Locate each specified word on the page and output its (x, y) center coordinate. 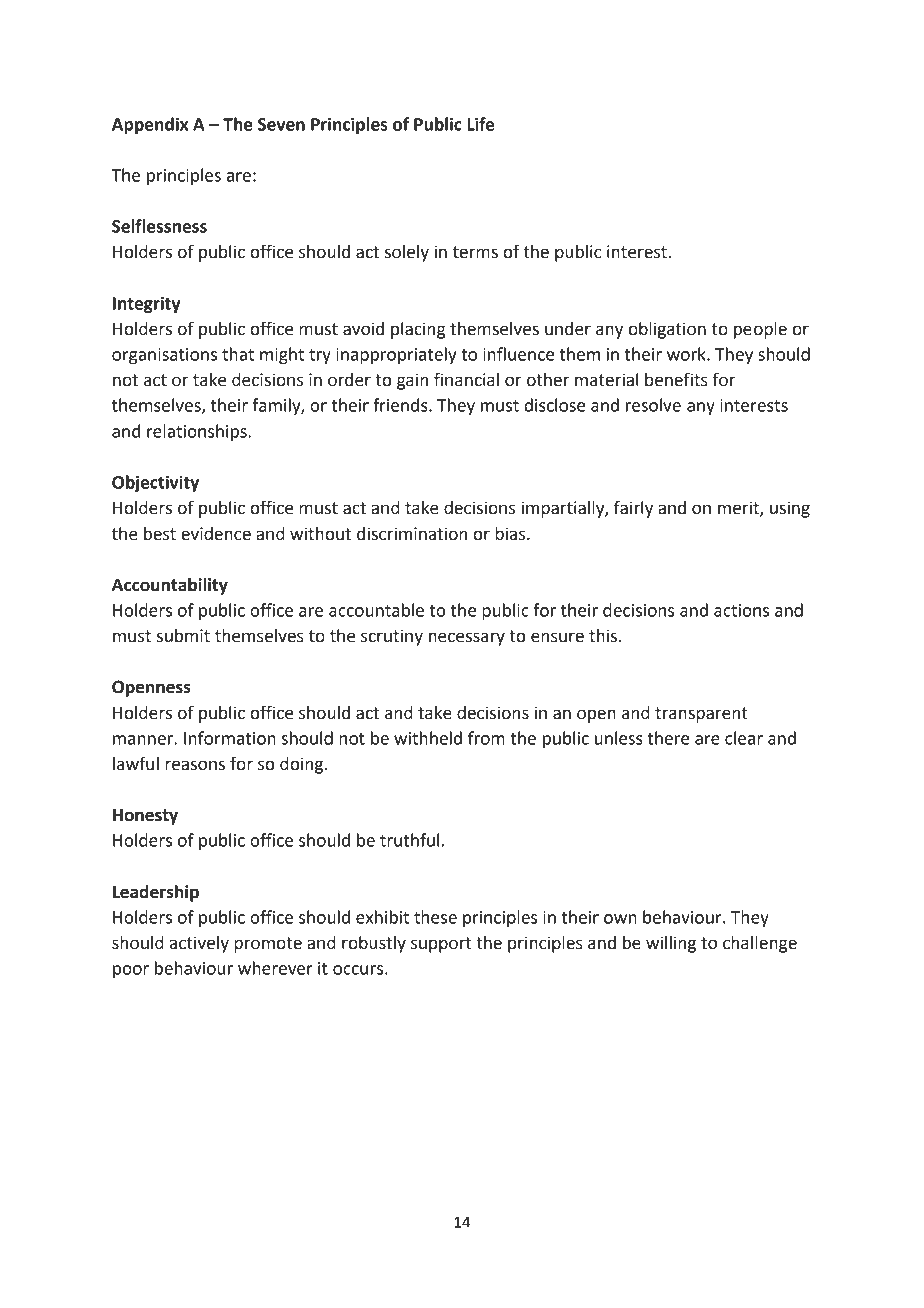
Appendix (150, 125)
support (441, 945)
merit (739, 509)
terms (475, 252)
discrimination (412, 534)
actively (199, 944)
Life (481, 124)
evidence (216, 534)
